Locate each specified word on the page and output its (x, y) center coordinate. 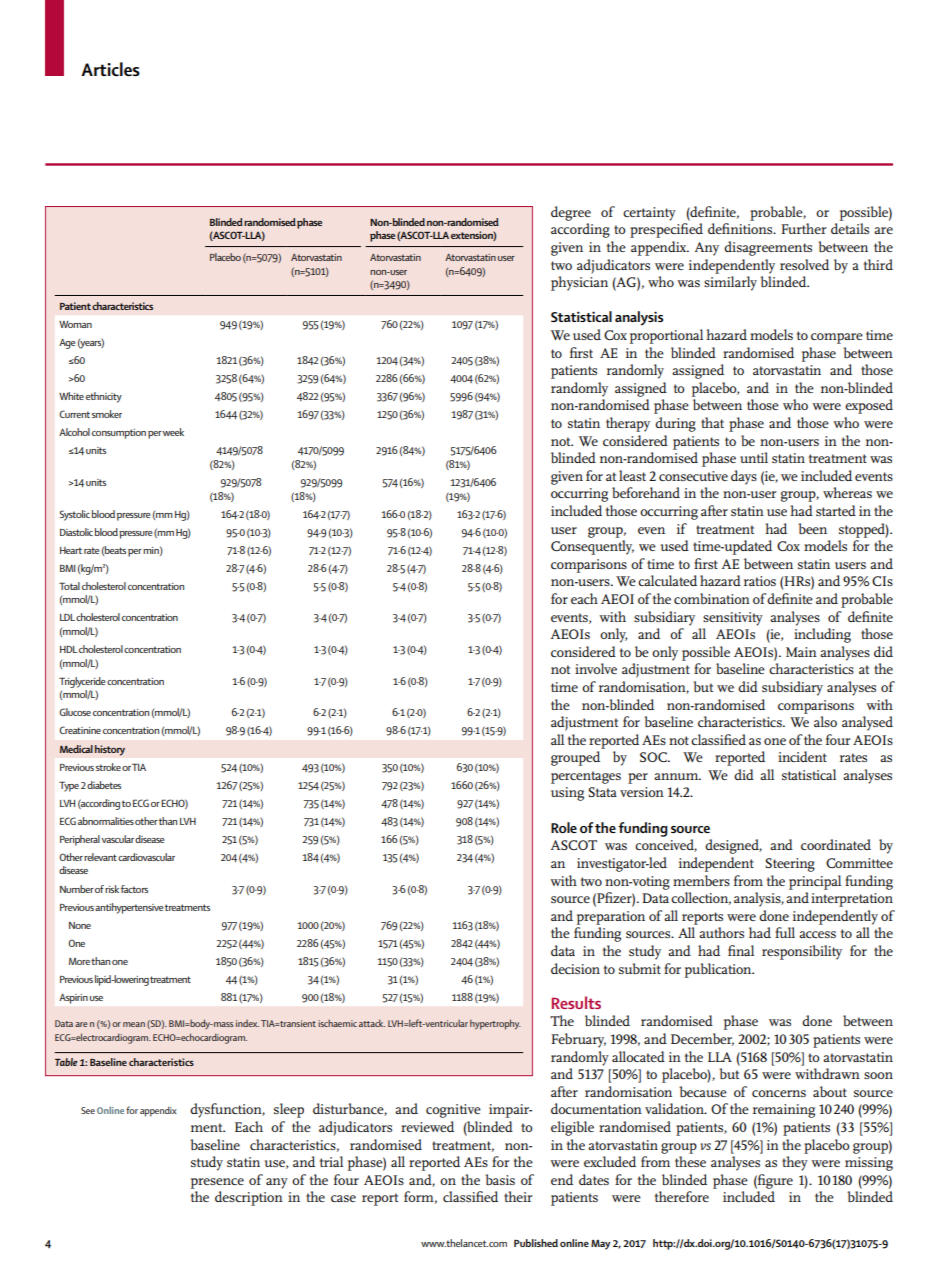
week (173, 432)
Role (564, 827)
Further (804, 228)
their (518, 1196)
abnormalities (106, 821)
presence (217, 1183)
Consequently (592, 547)
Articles (110, 69)
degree (571, 213)
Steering (790, 865)
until (754, 457)
